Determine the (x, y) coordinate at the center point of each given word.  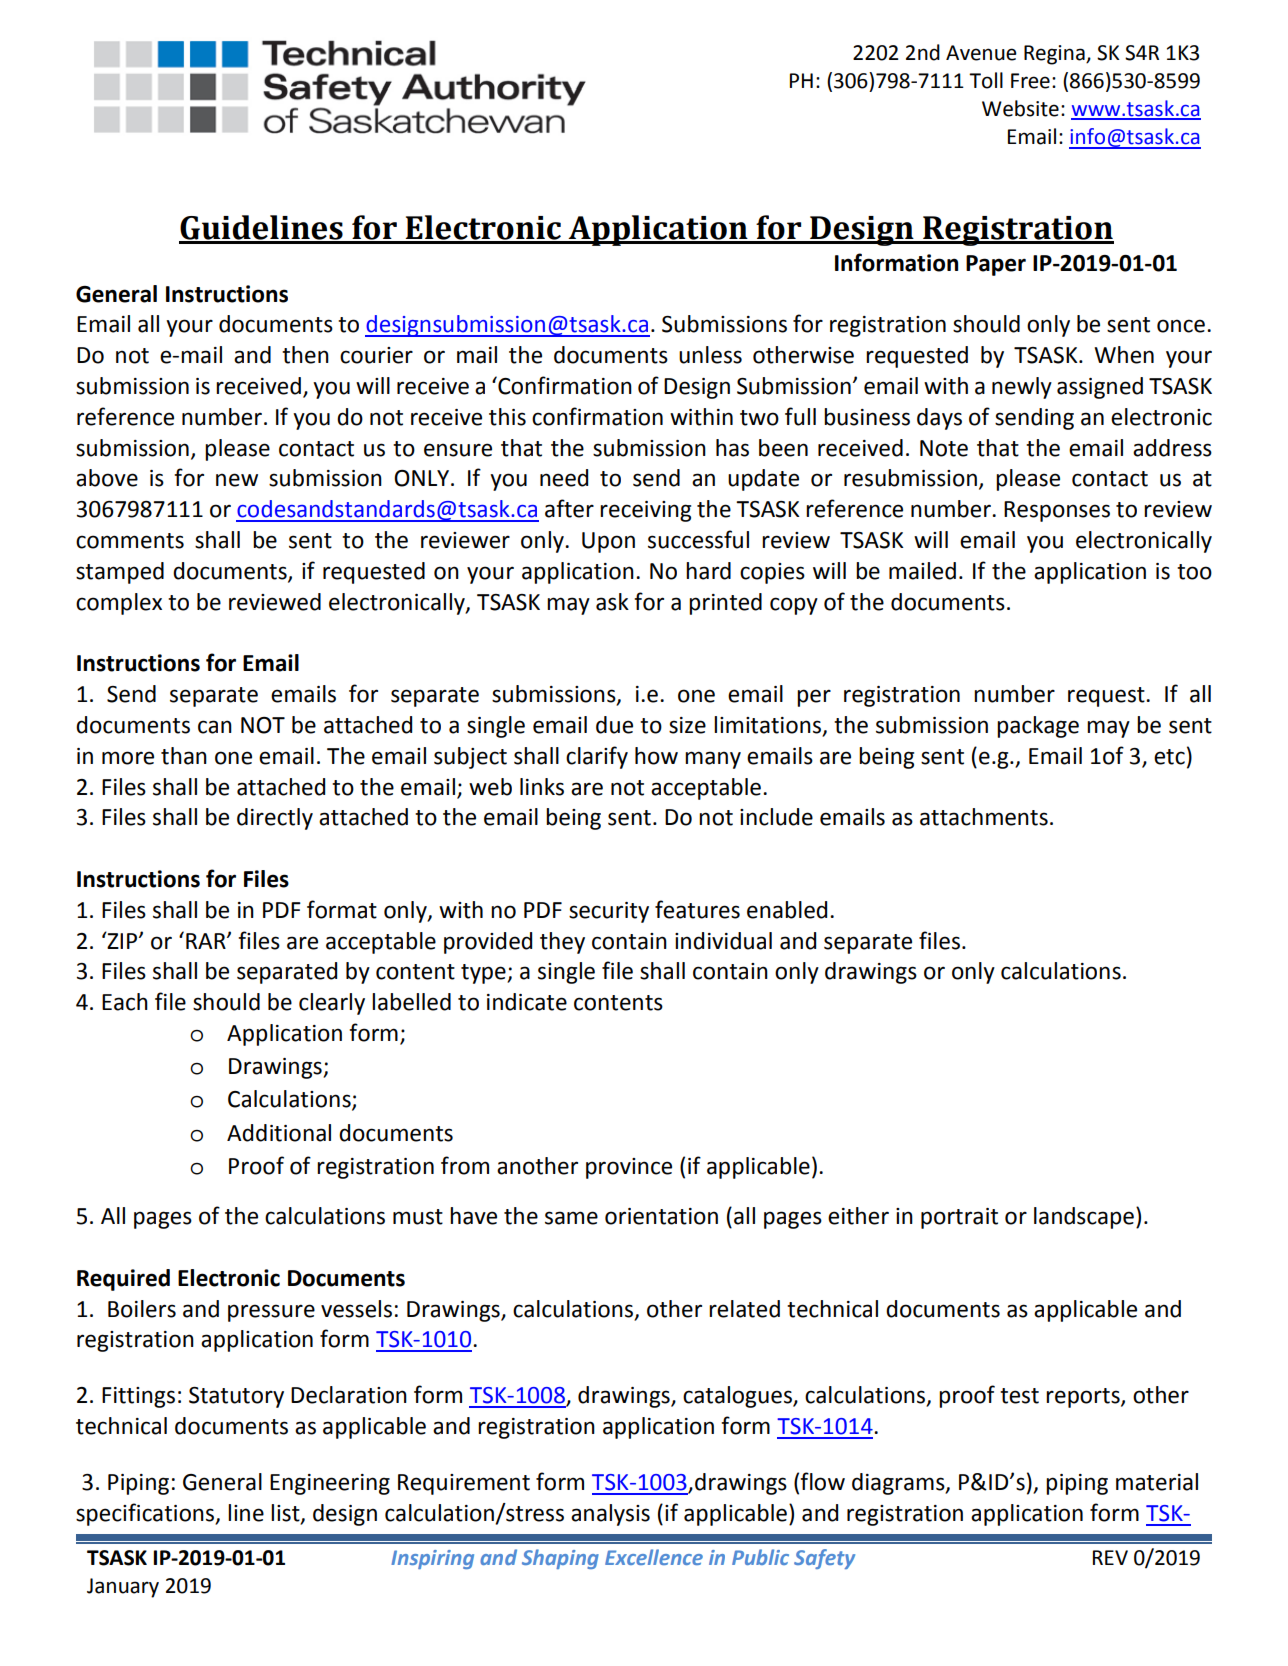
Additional (279, 1133)
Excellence (654, 1557)
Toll (986, 80)
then (305, 355)
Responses (1057, 511)
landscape (1084, 1218)
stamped (120, 573)
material (1157, 1482)
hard (708, 571)
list (286, 1514)
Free (1030, 81)
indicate (527, 1002)
